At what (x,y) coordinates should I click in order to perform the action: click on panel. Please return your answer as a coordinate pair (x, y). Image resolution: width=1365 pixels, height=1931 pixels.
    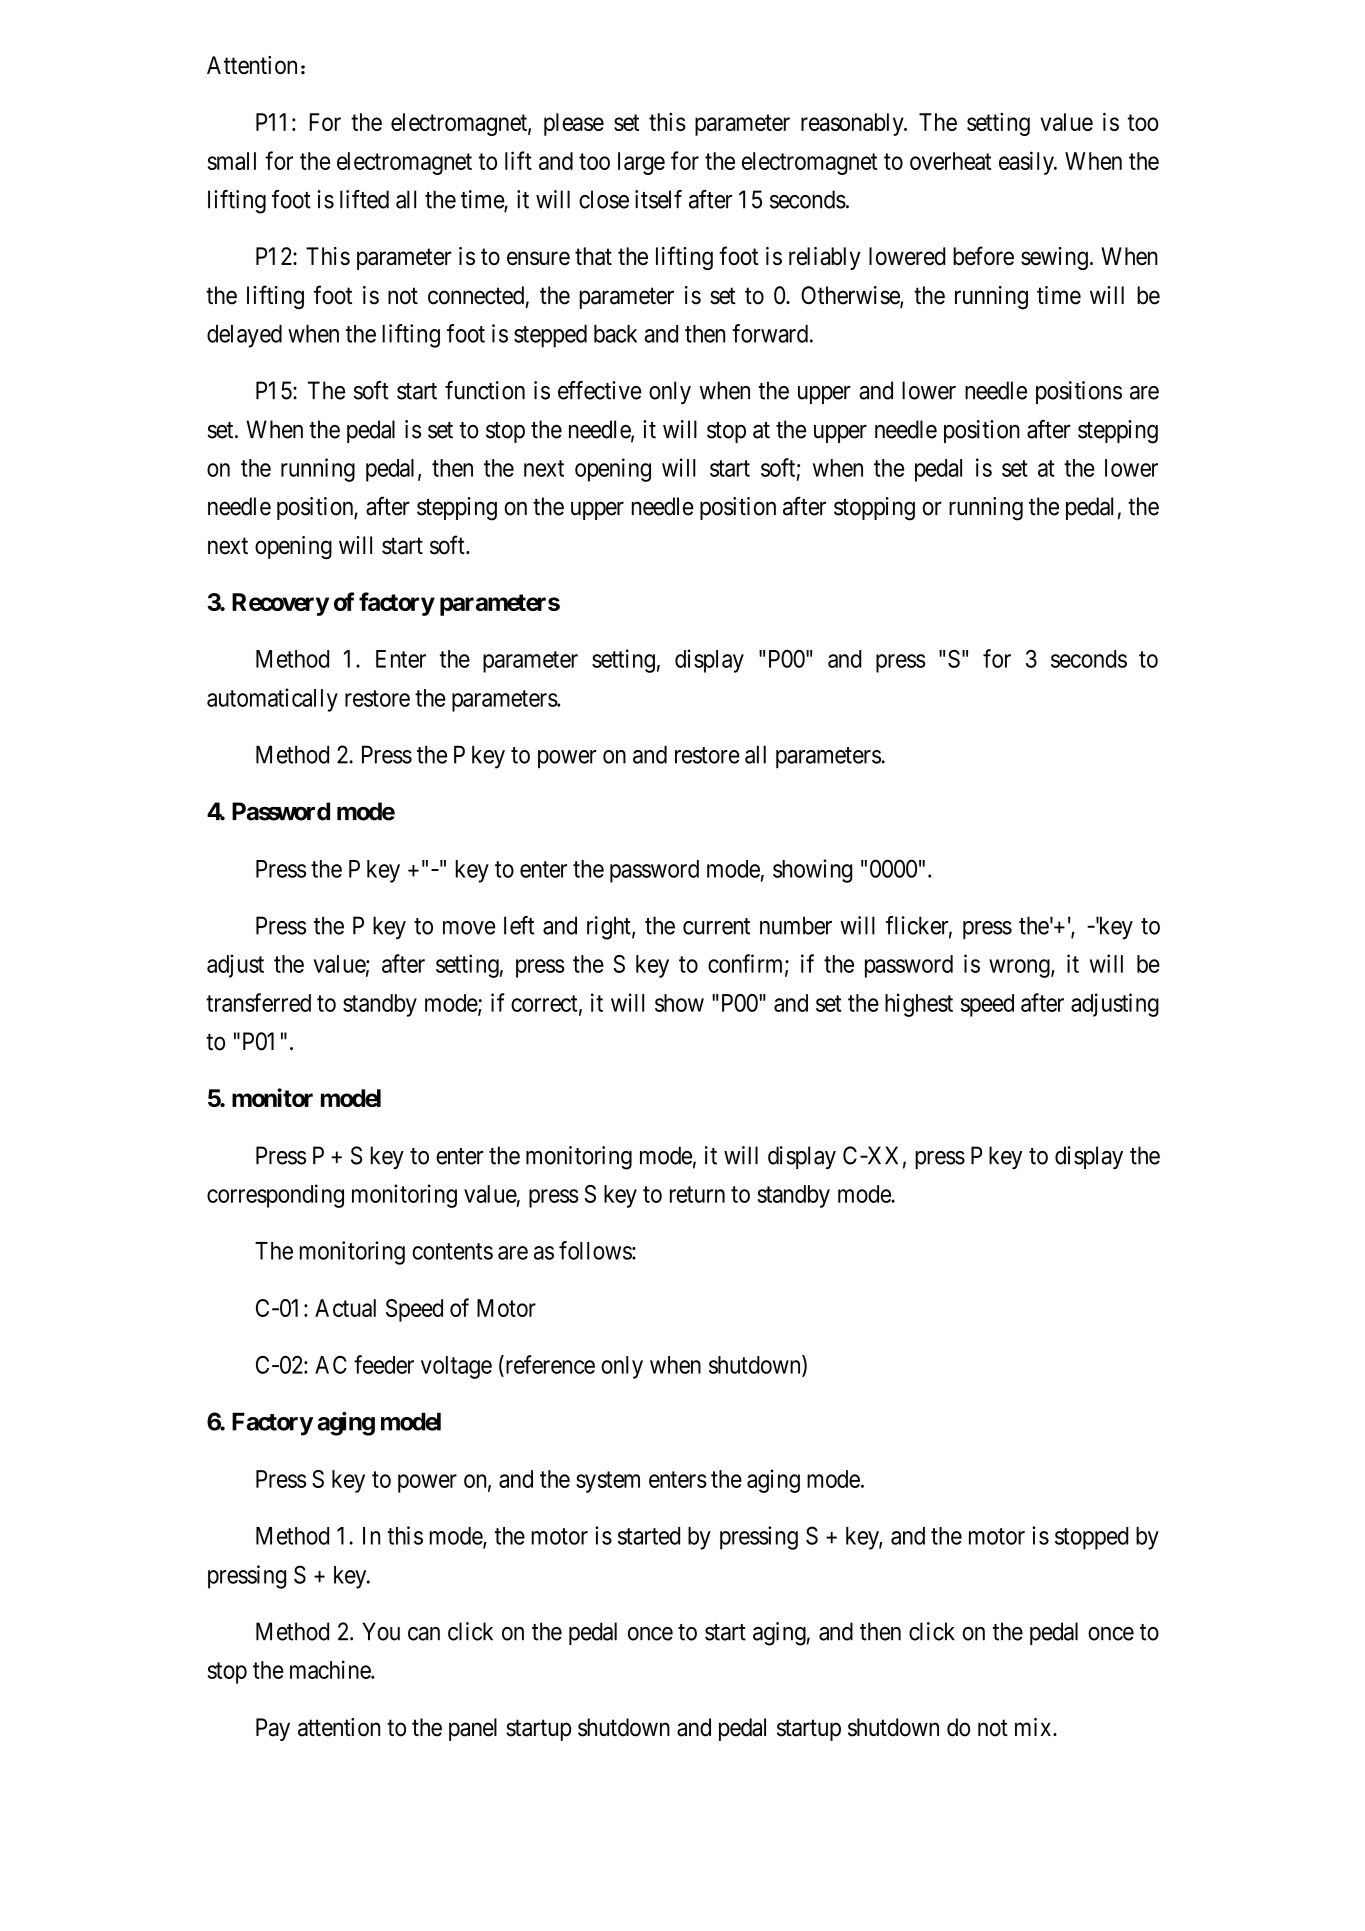
    Looking at the image, I should click on (473, 1729).
